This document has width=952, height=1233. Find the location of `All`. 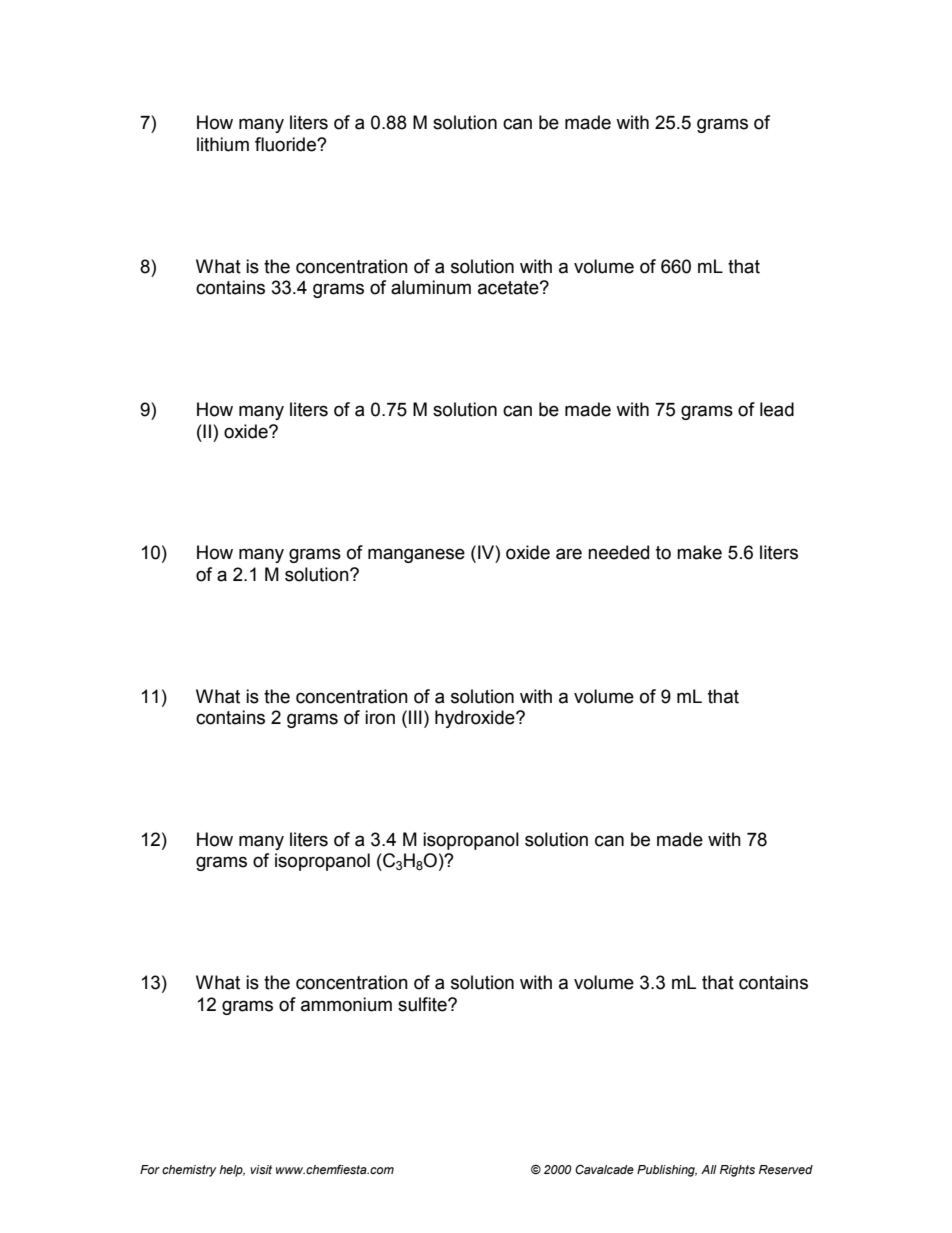

All is located at coordinates (709, 1169).
